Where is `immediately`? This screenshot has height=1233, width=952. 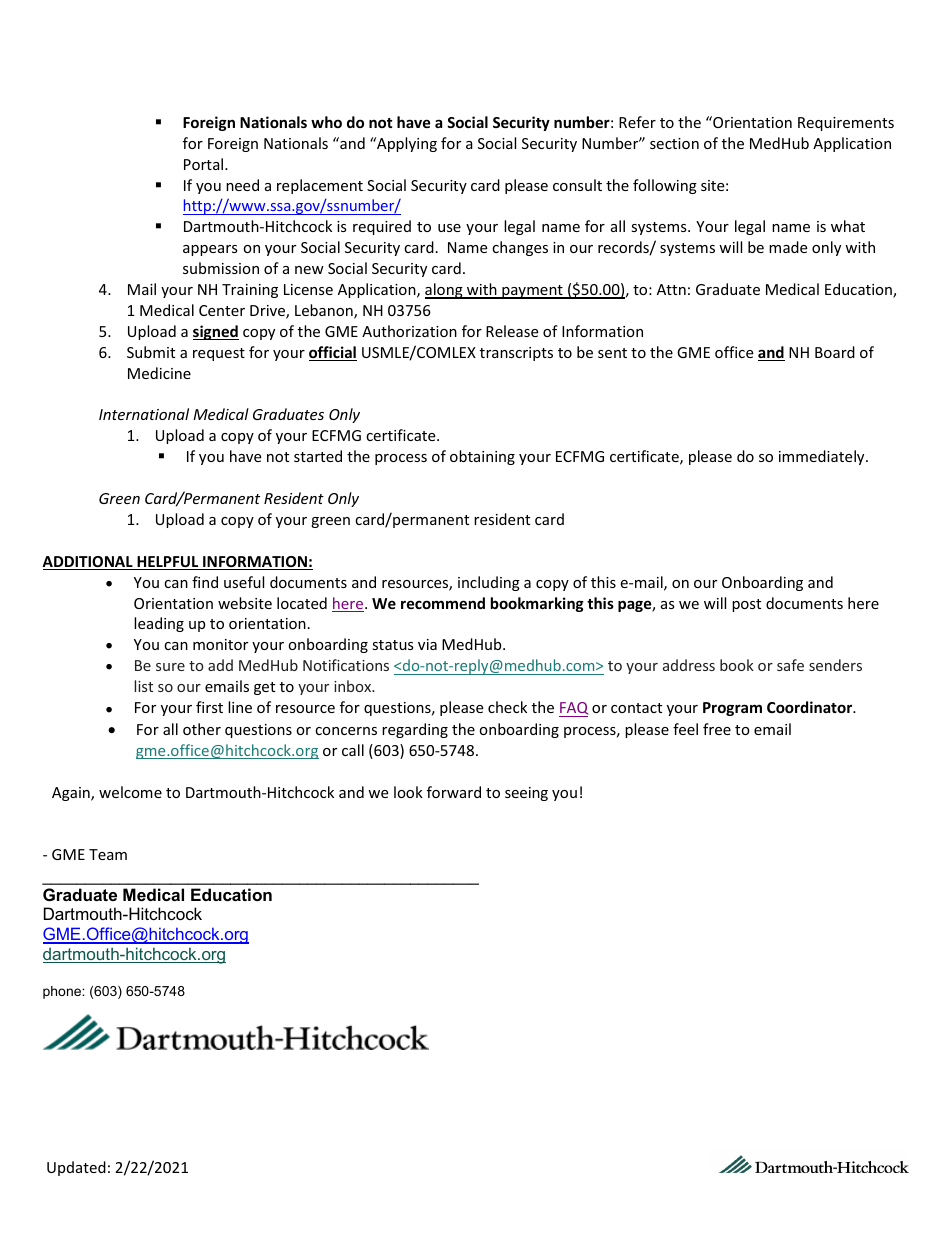 immediately is located at coordinates (823, 457).
